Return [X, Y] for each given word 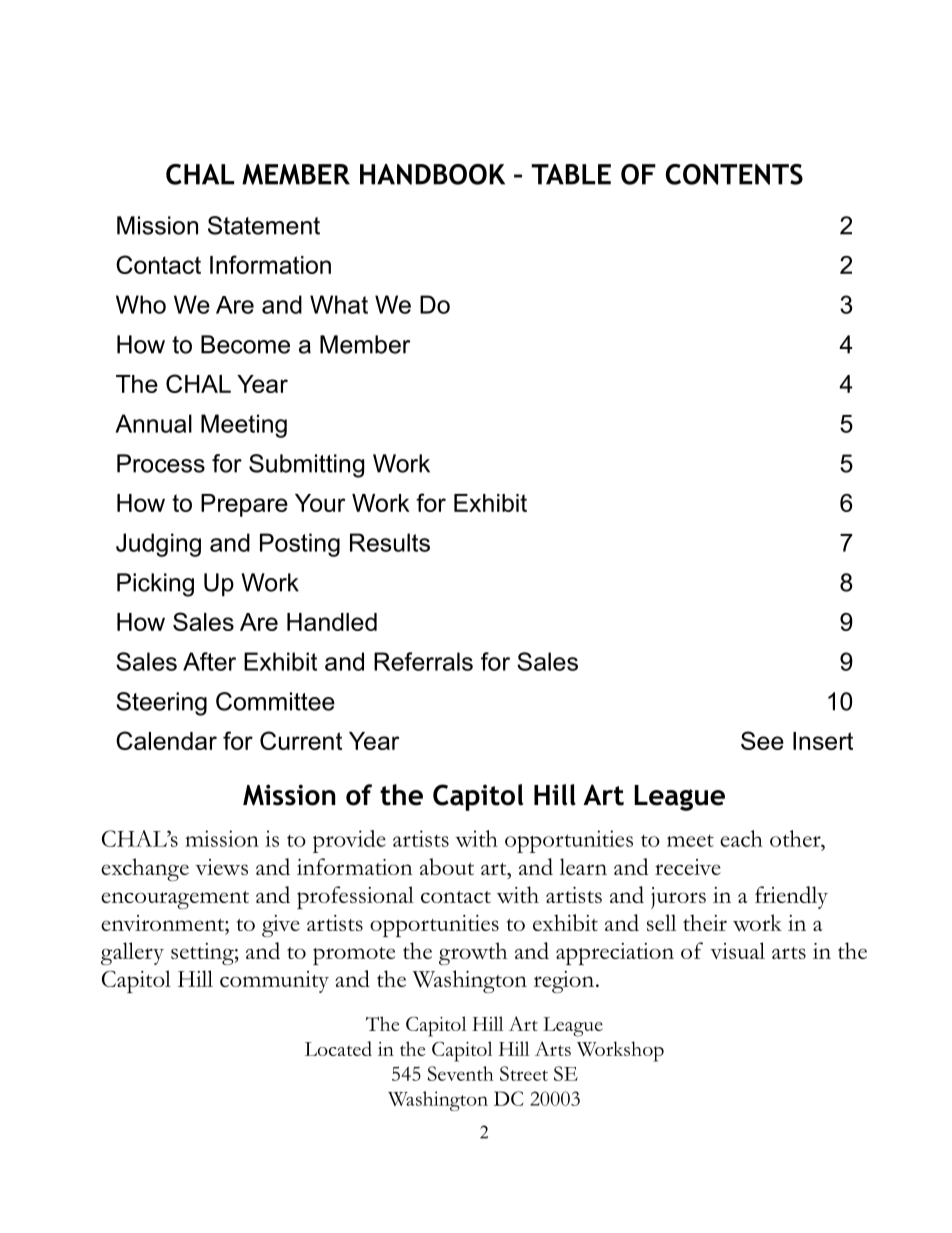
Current [301, 740]
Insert [823, 741]
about [447, 866]
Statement [264, 225]
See [762, 740]
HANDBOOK [432, 174]
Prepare [244, 505]
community [274, 982]
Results [390, 542]
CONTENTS [734, 174]
